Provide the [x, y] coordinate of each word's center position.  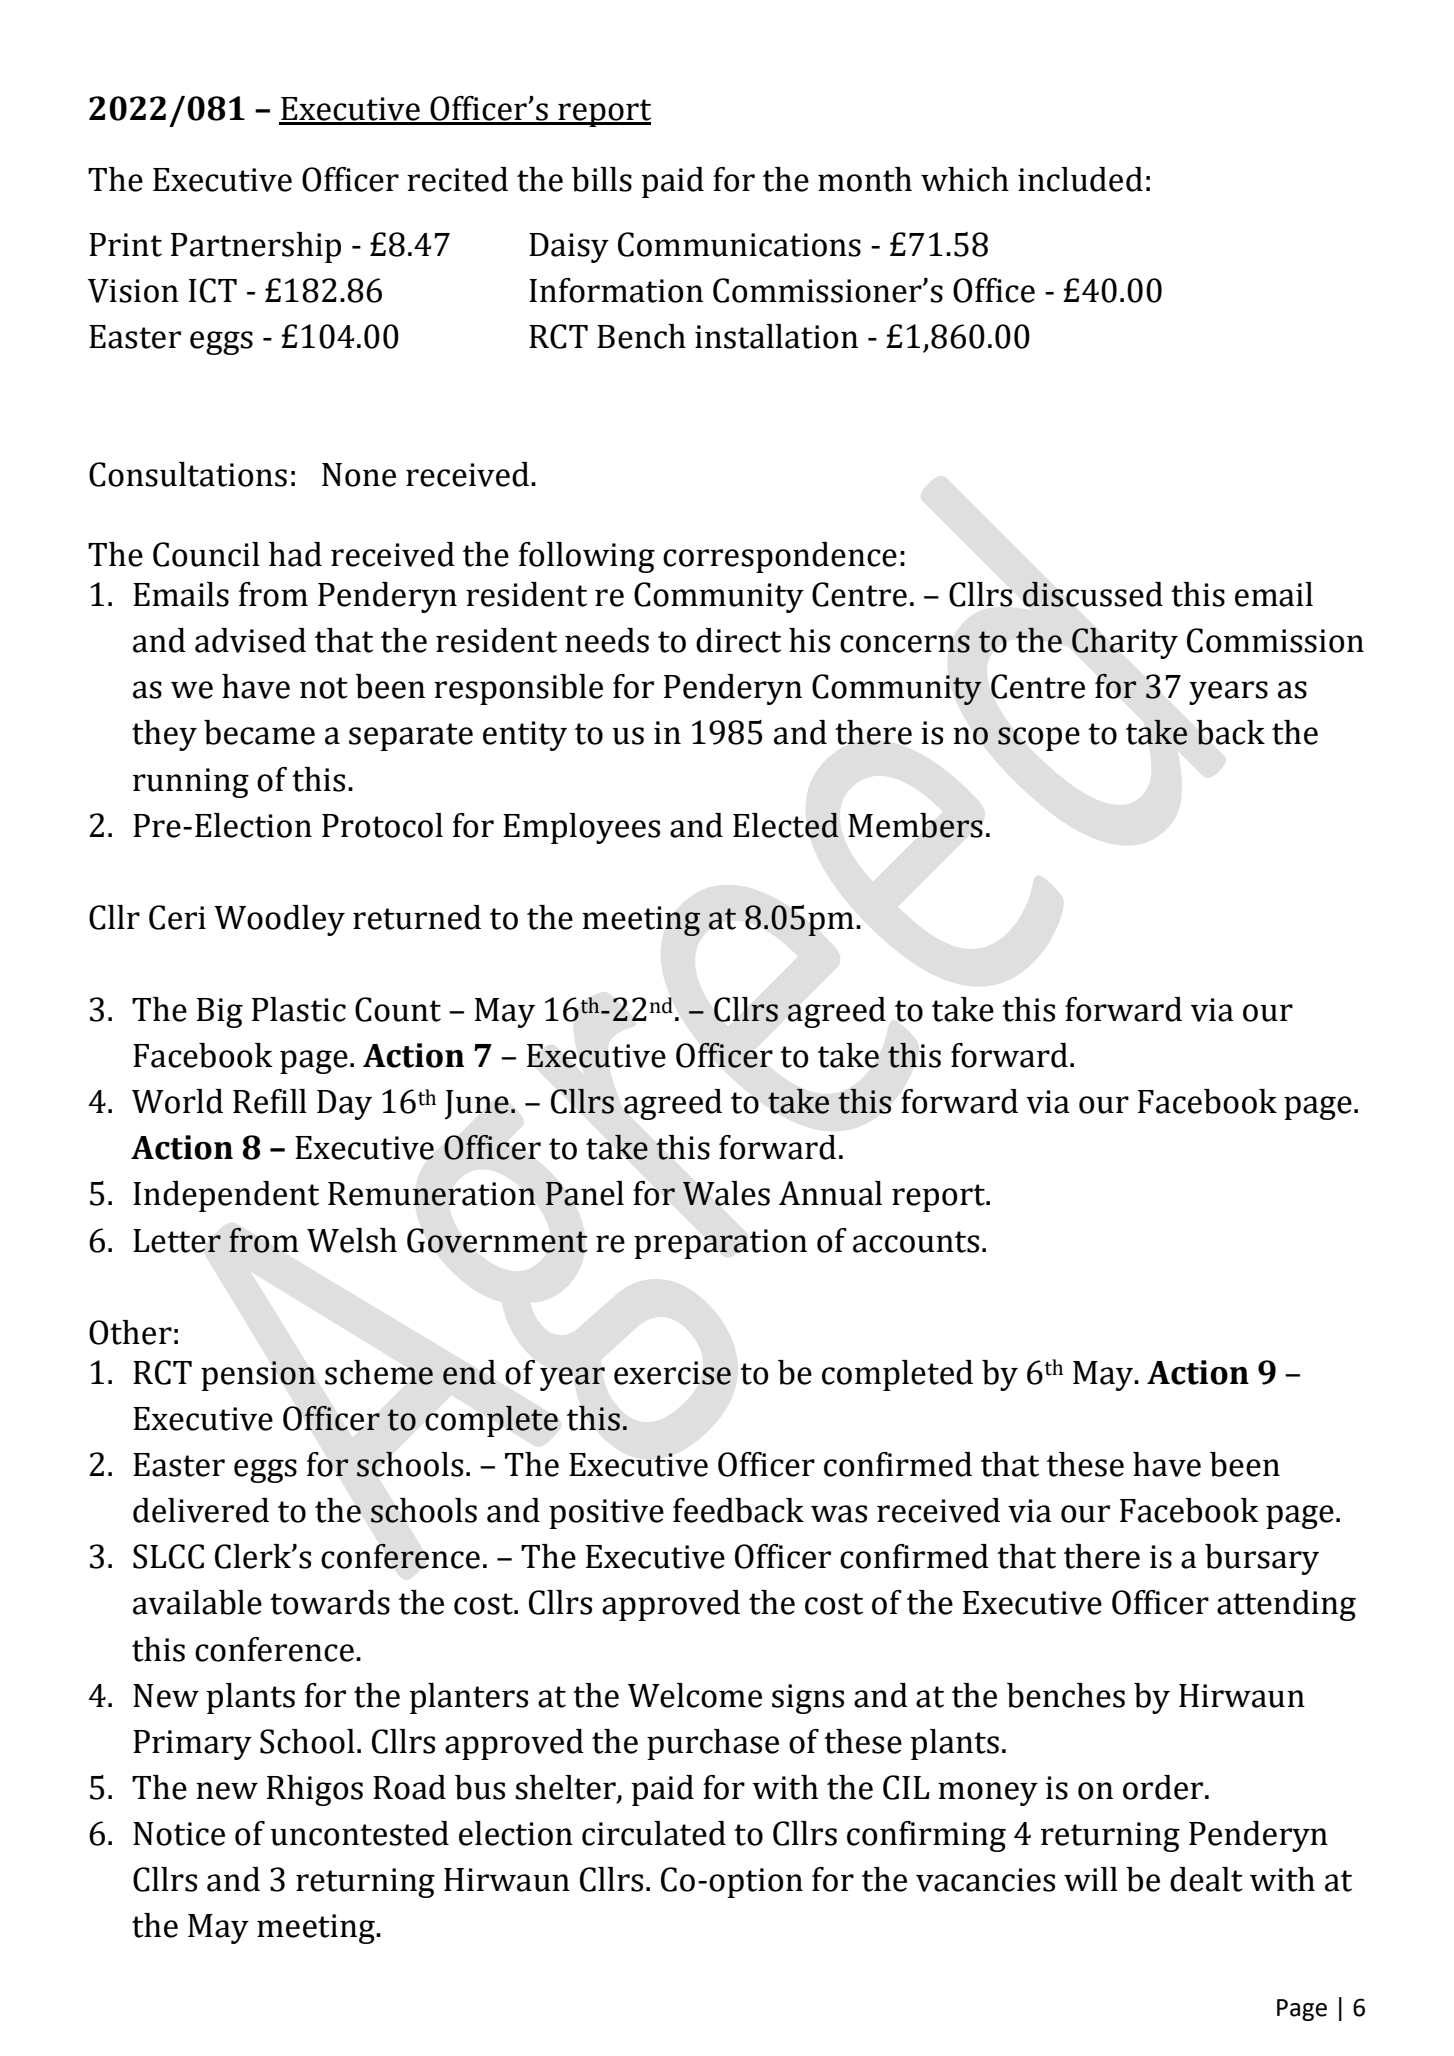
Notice [179, 1834]
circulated [654, 1833]
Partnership [256, 247]
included [1080, 179]
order [1164, 1787]
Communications [739, 244]
